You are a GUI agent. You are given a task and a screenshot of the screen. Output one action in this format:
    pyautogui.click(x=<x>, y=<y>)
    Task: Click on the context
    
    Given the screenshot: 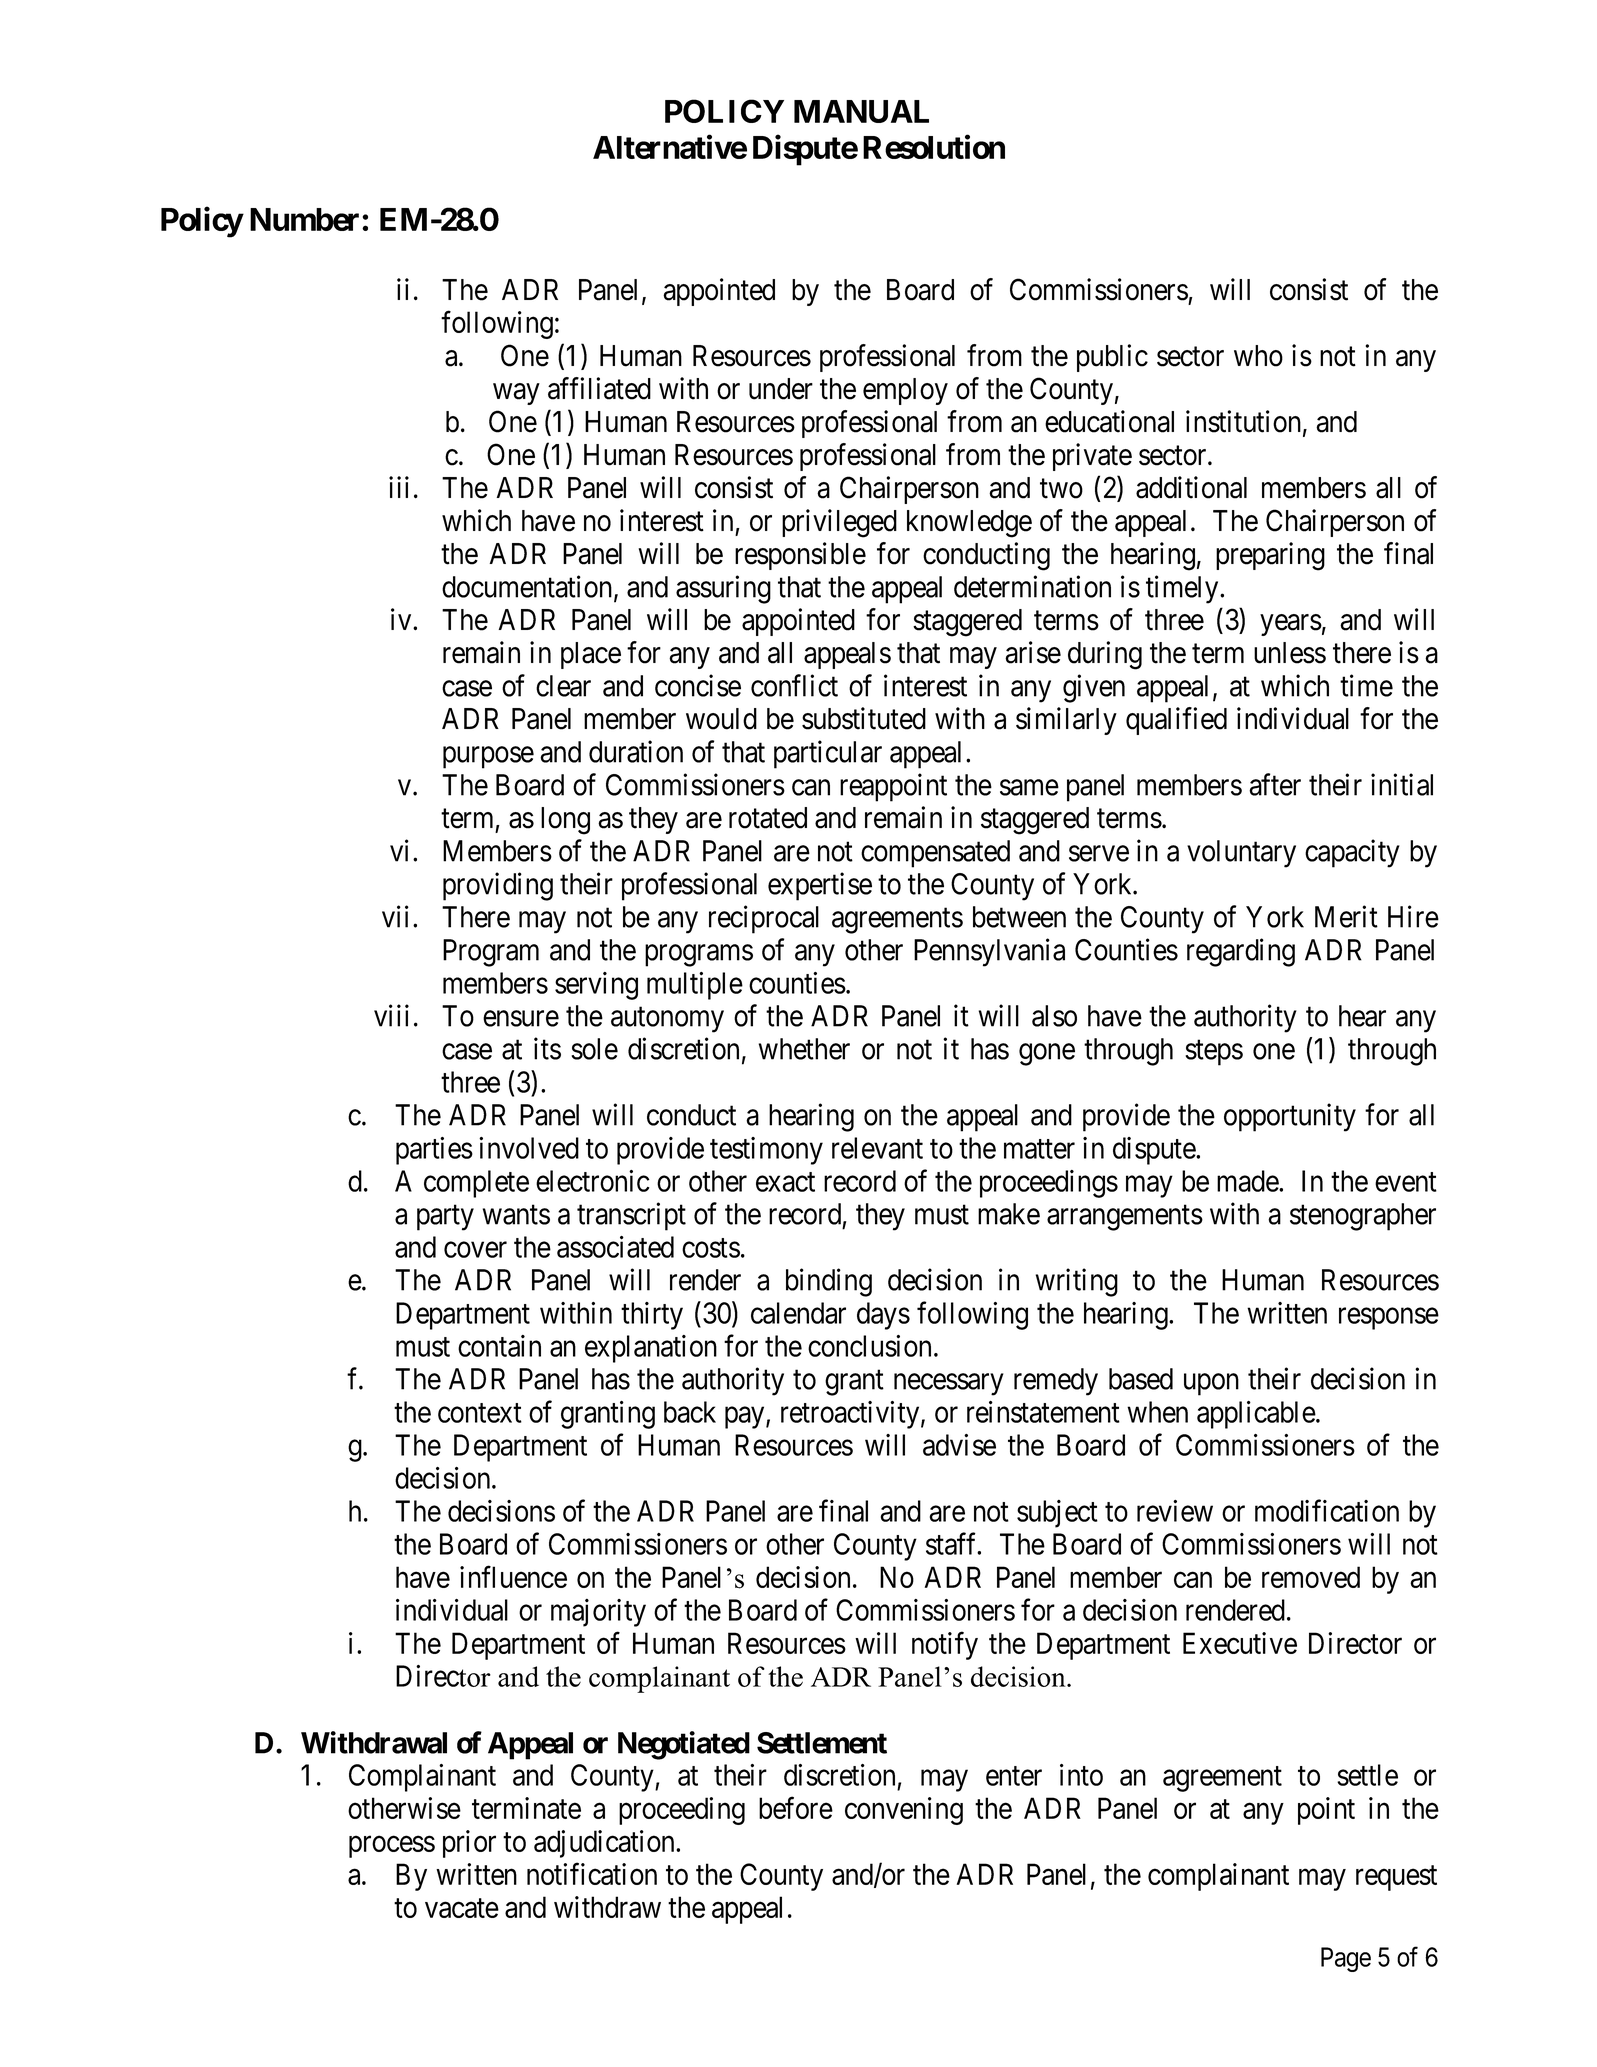 What is the action you would take?
    pyautogui.click(x=480, y=1413)
